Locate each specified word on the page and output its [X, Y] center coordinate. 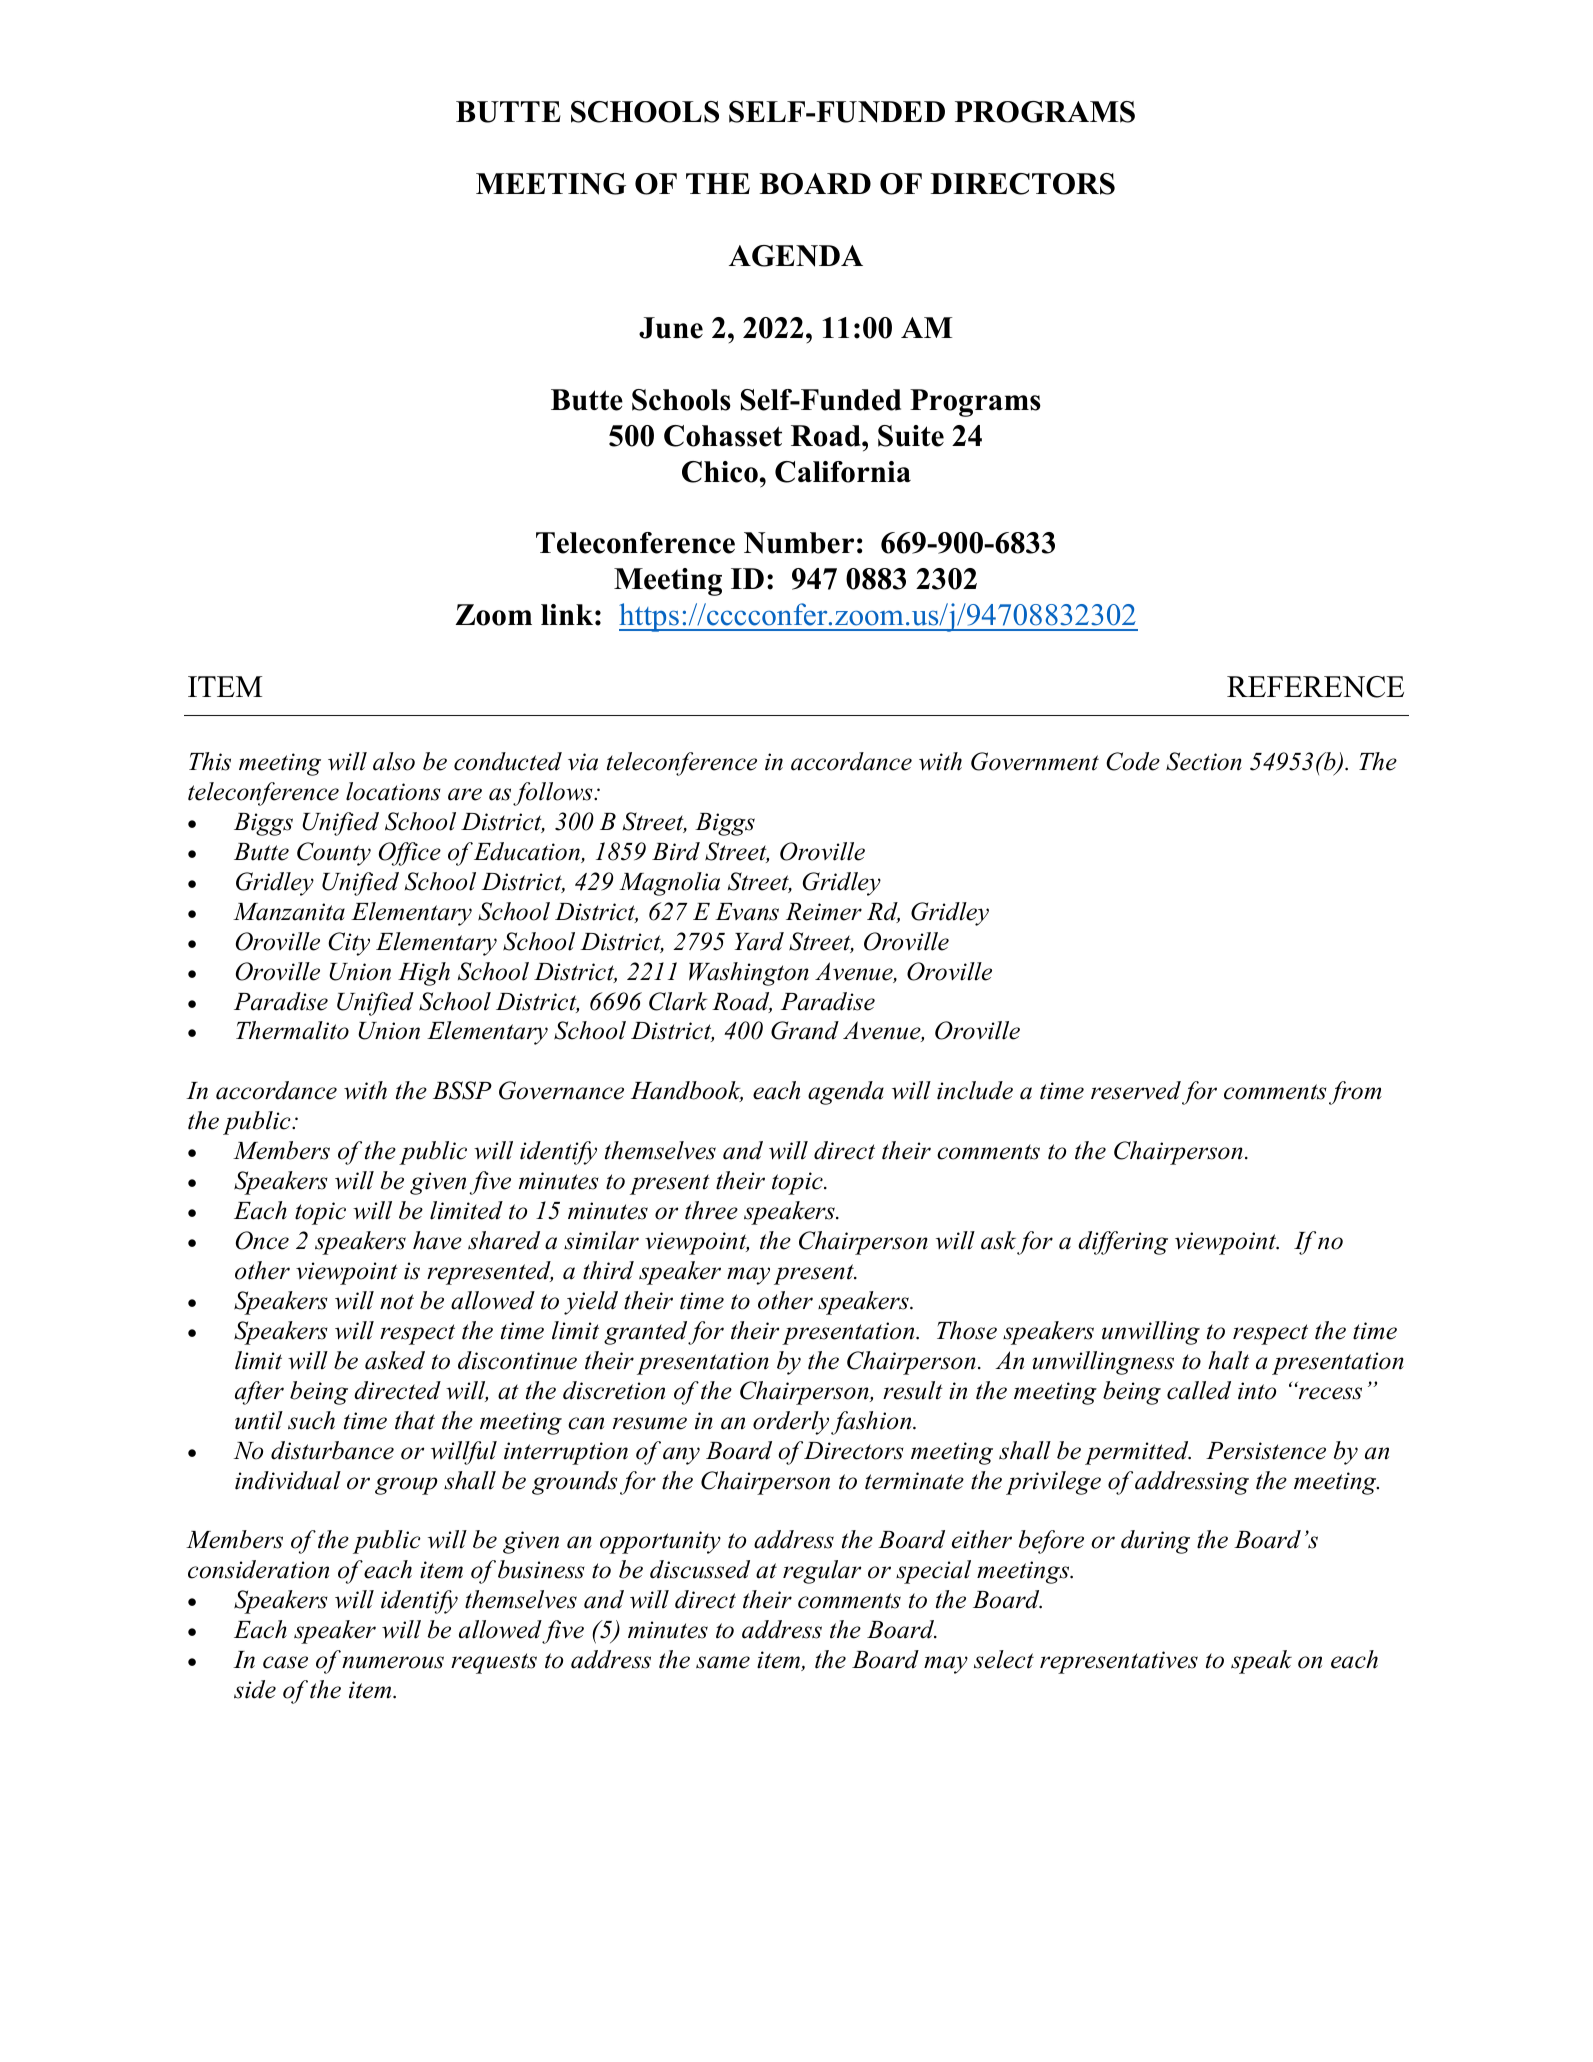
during [1155, 1542]
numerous [393, 1662]
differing [1123, 1243]
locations [393, 791]
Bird [676, 851]
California [843, 472]
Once [262, 1240]
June [671, 328]
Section [1204, 761]
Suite [911, 436]
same [723, 1662]
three [711, 1210]
